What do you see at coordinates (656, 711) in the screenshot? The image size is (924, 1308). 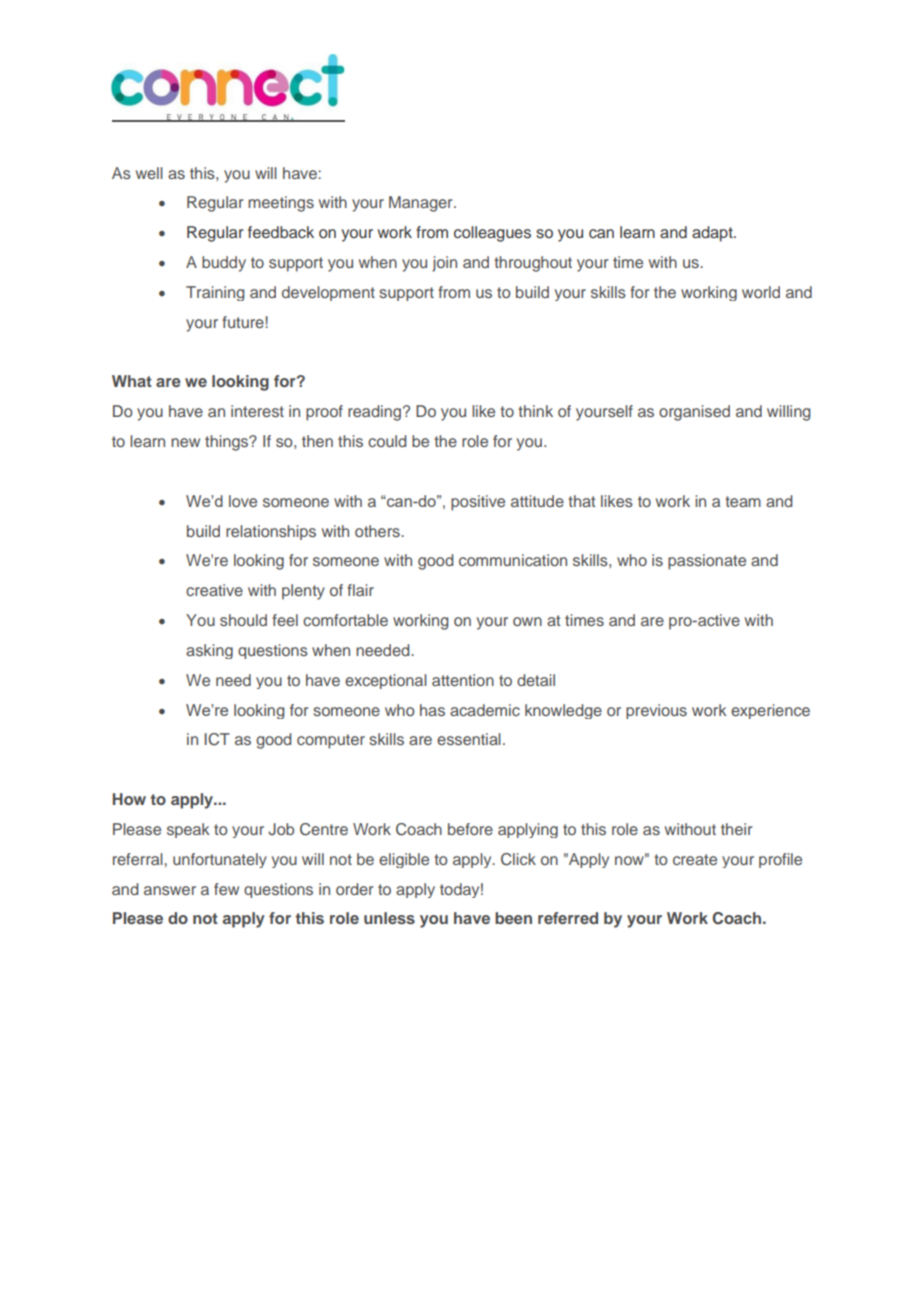 I see `previous` at bounding box center [656, 711].
